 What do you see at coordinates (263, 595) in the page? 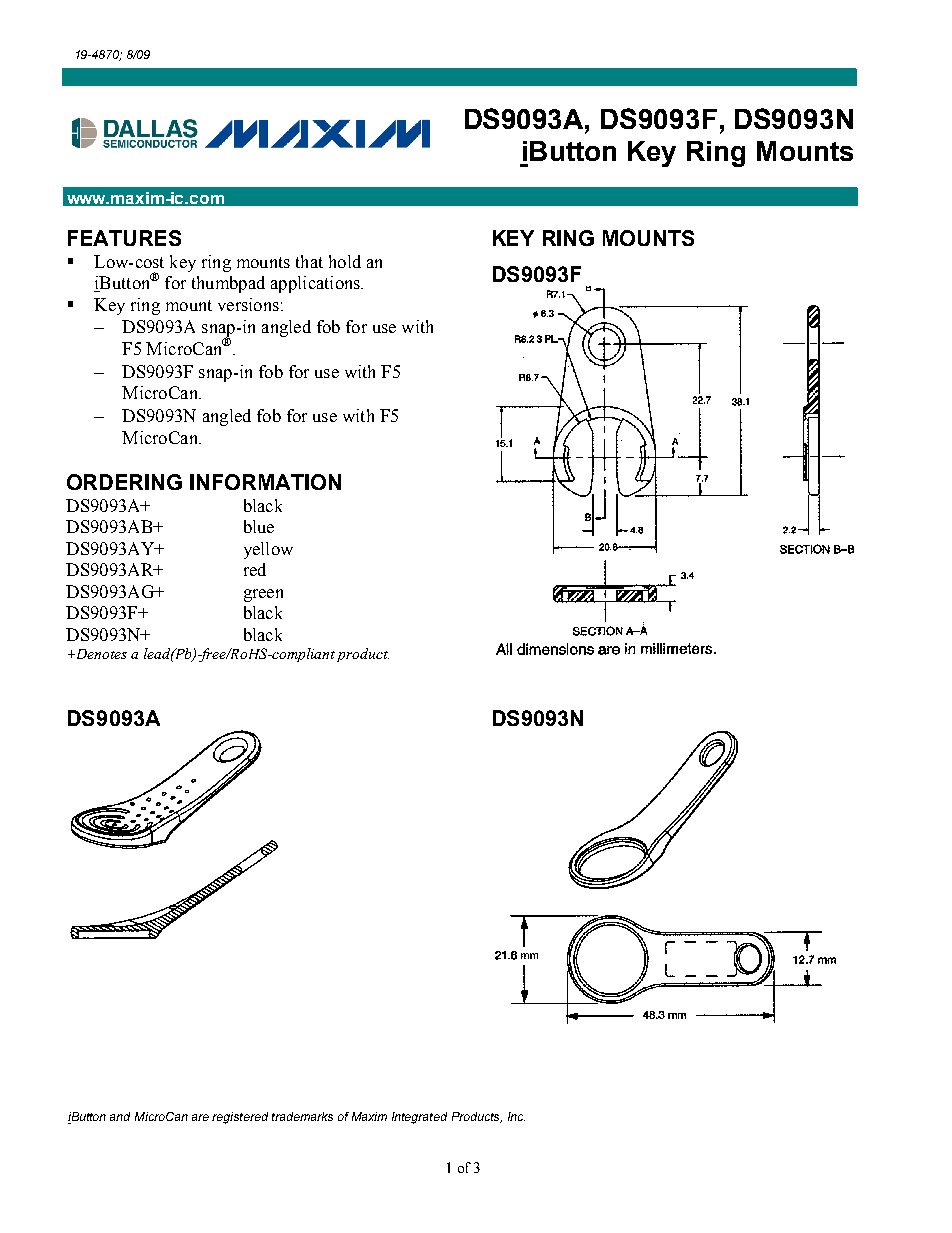
I see `green` at bounding box center [263, 595].
